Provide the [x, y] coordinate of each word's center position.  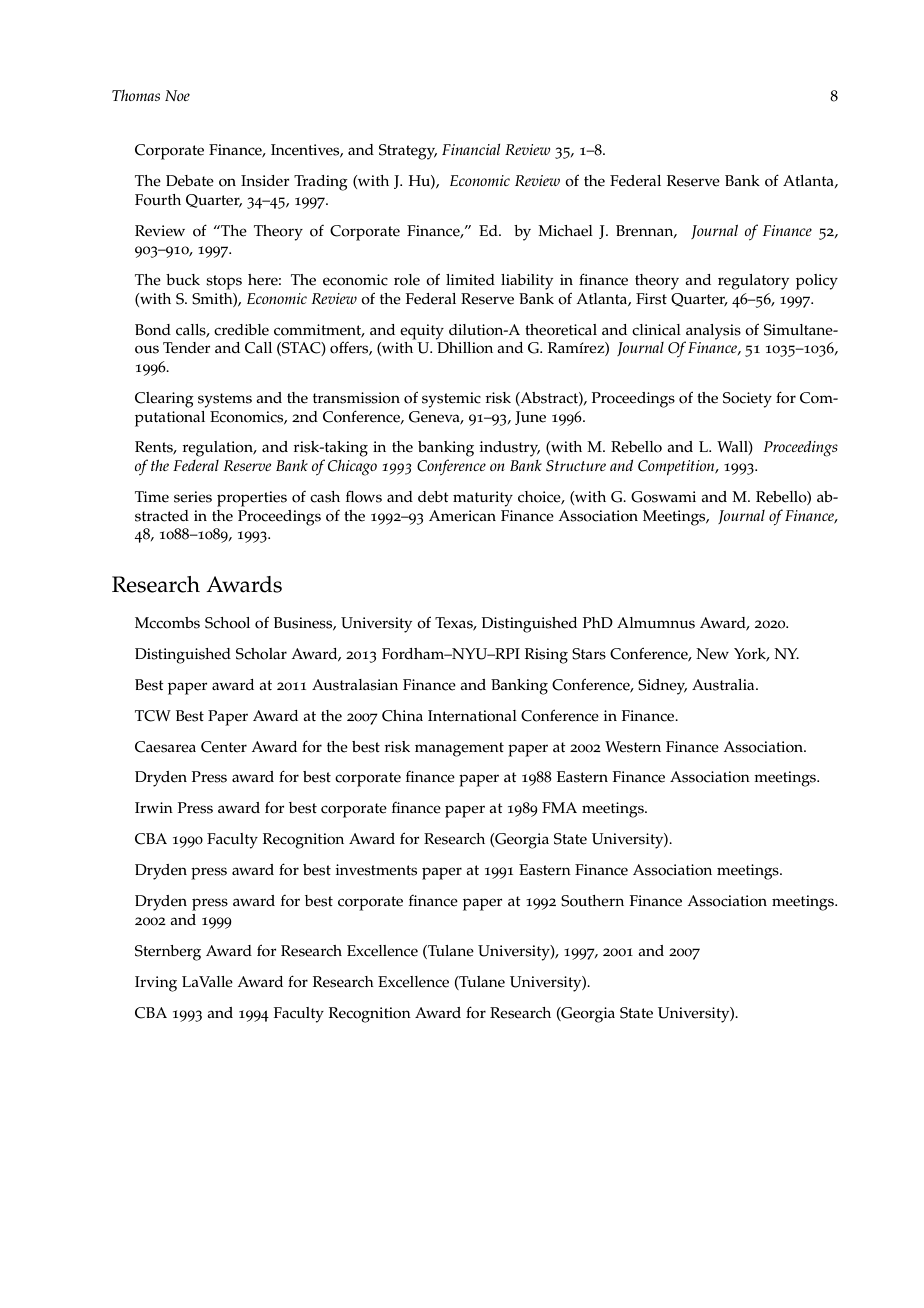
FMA [559, 807]
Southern [592, 901]
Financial [471, 149]
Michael [565, 231]
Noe [177, 95]
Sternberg [168, 953]
